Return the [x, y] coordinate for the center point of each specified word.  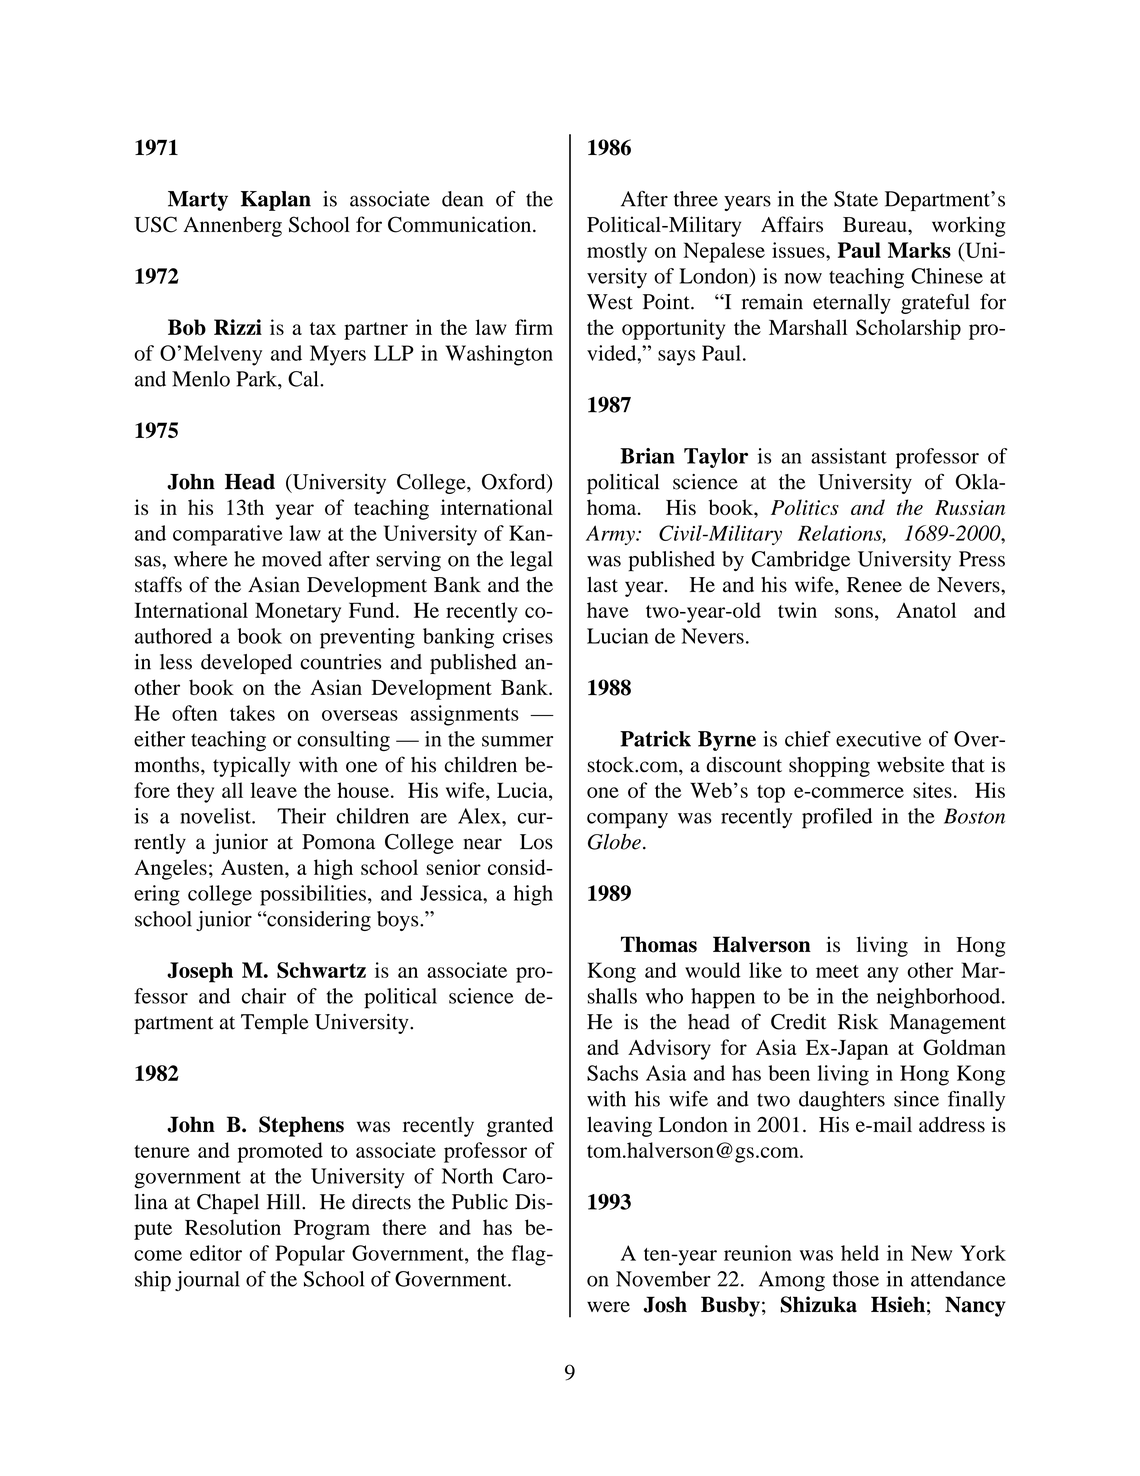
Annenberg [232, 226]
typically [252, 766]
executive [878, 739]
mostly [617, 252]
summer [517, 741]
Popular [310, 1255]
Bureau [876, 224]
